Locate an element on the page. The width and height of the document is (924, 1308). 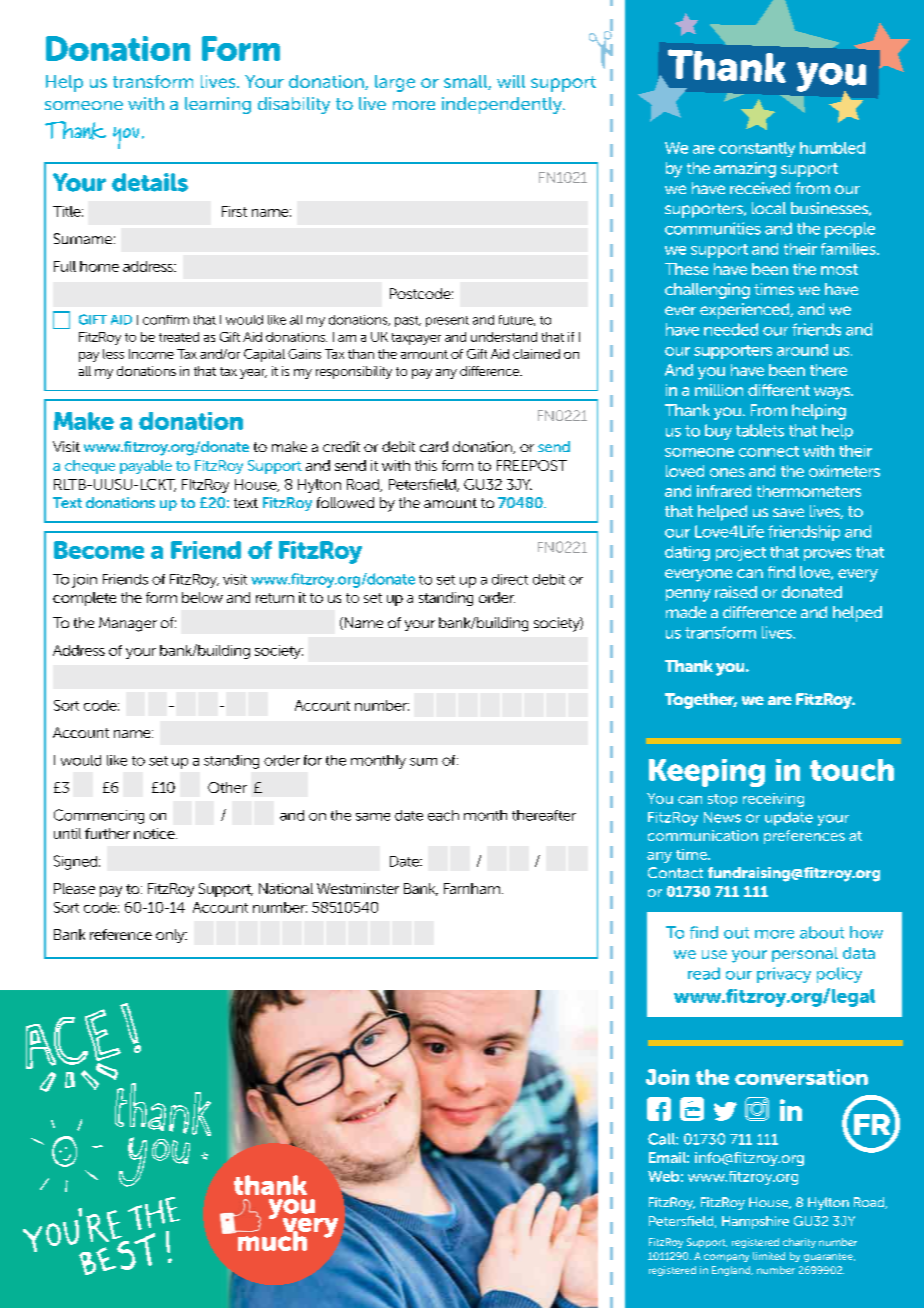
buy is located at coordinates (718, 432).
